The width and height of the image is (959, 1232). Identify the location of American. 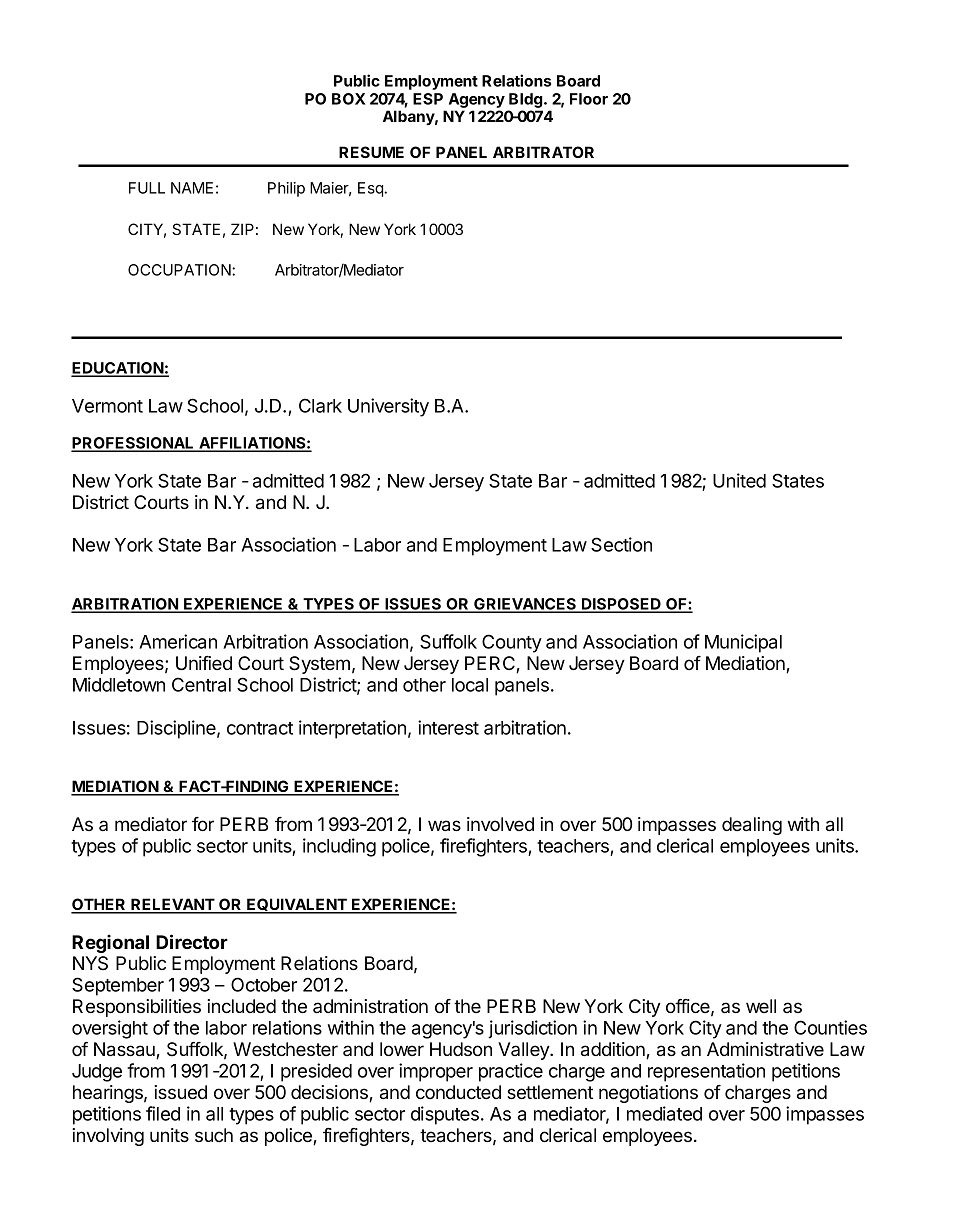
(178, 641).
